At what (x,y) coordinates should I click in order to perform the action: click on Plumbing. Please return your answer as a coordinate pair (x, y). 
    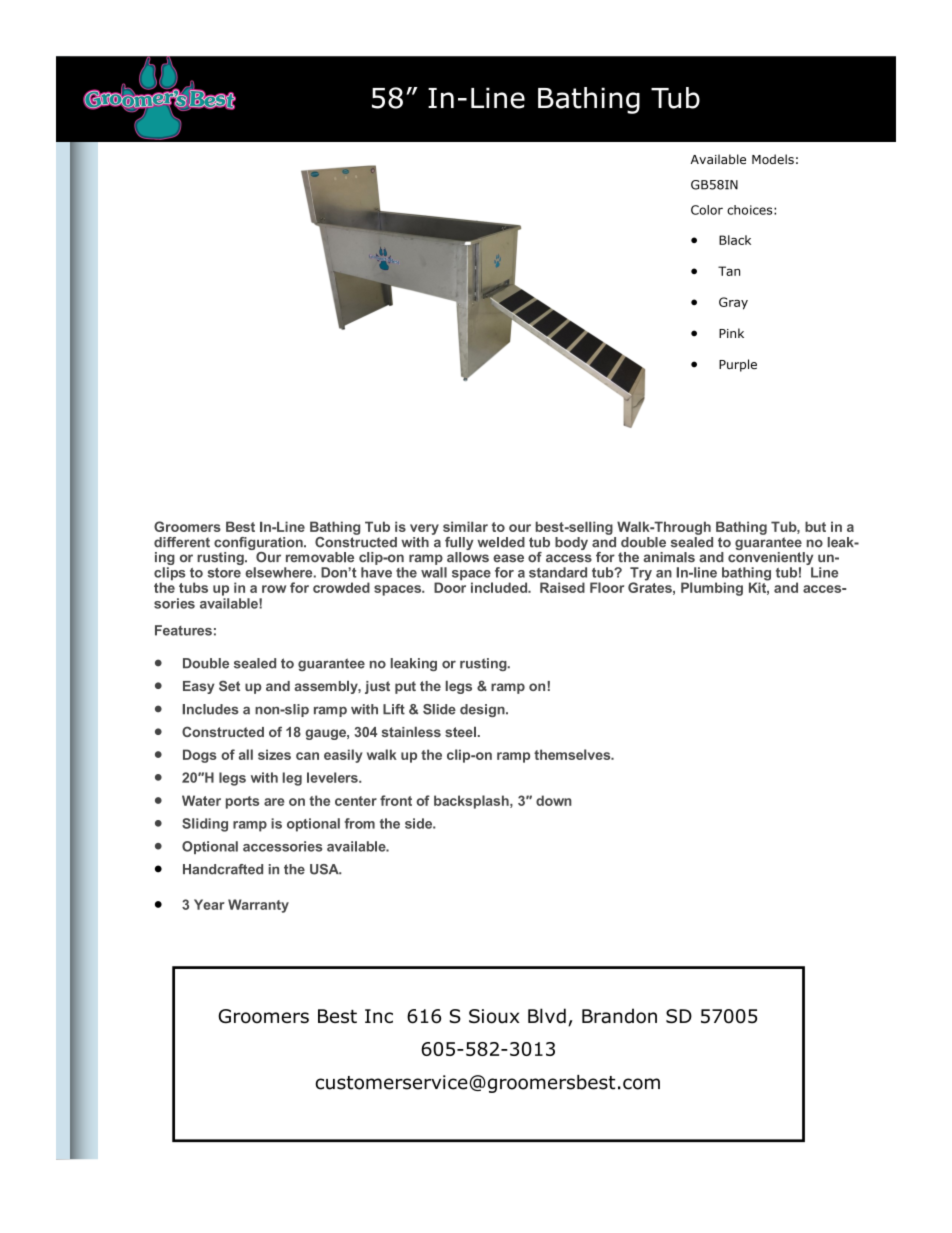
    Looking at the image, I should click on (712, 589).
